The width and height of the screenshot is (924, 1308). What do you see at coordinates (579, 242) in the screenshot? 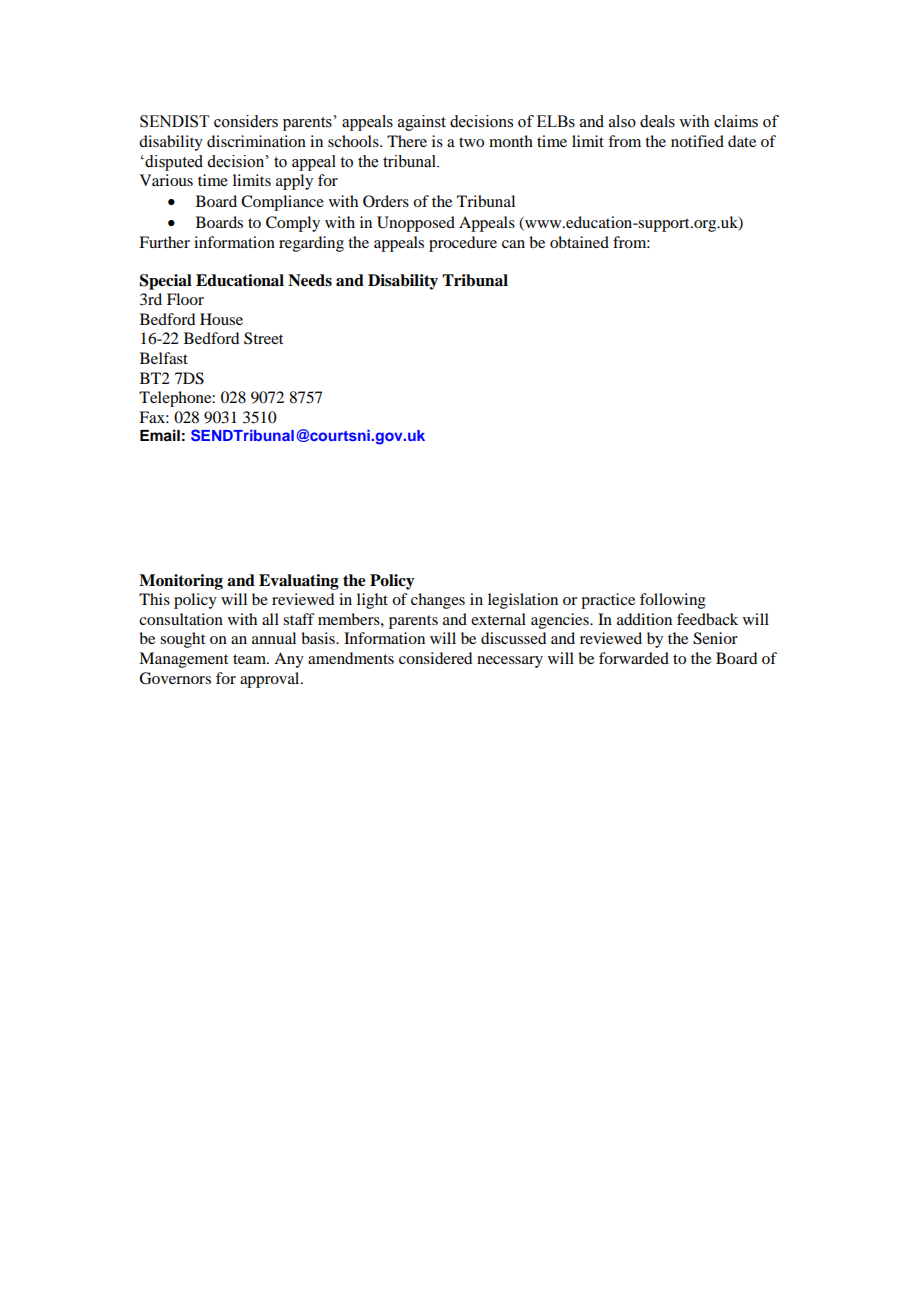
I see `obtained` at bounding box center [579, 242].
